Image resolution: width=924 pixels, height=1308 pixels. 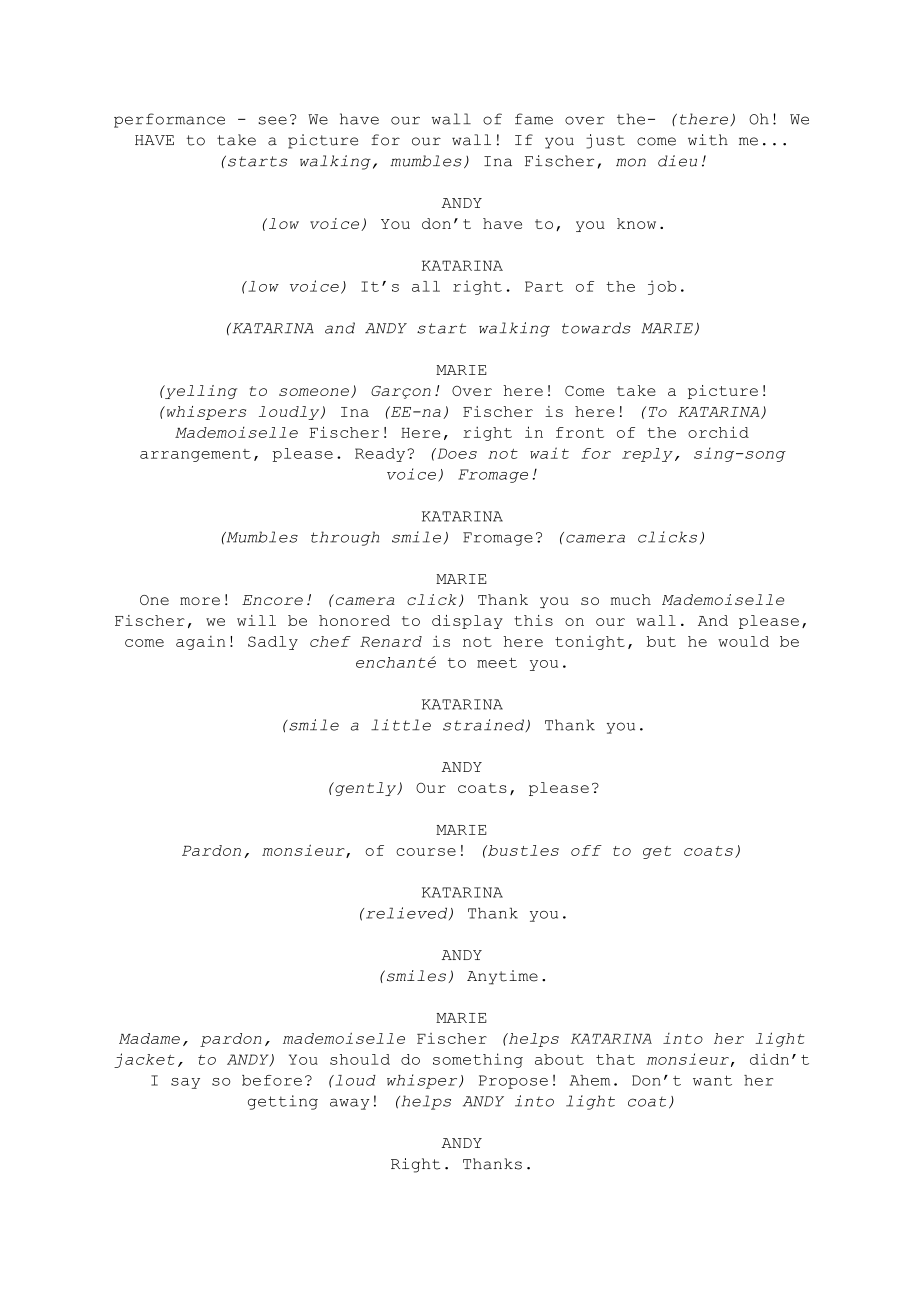 I want to click on Ready, so click(x=380, y=455).
